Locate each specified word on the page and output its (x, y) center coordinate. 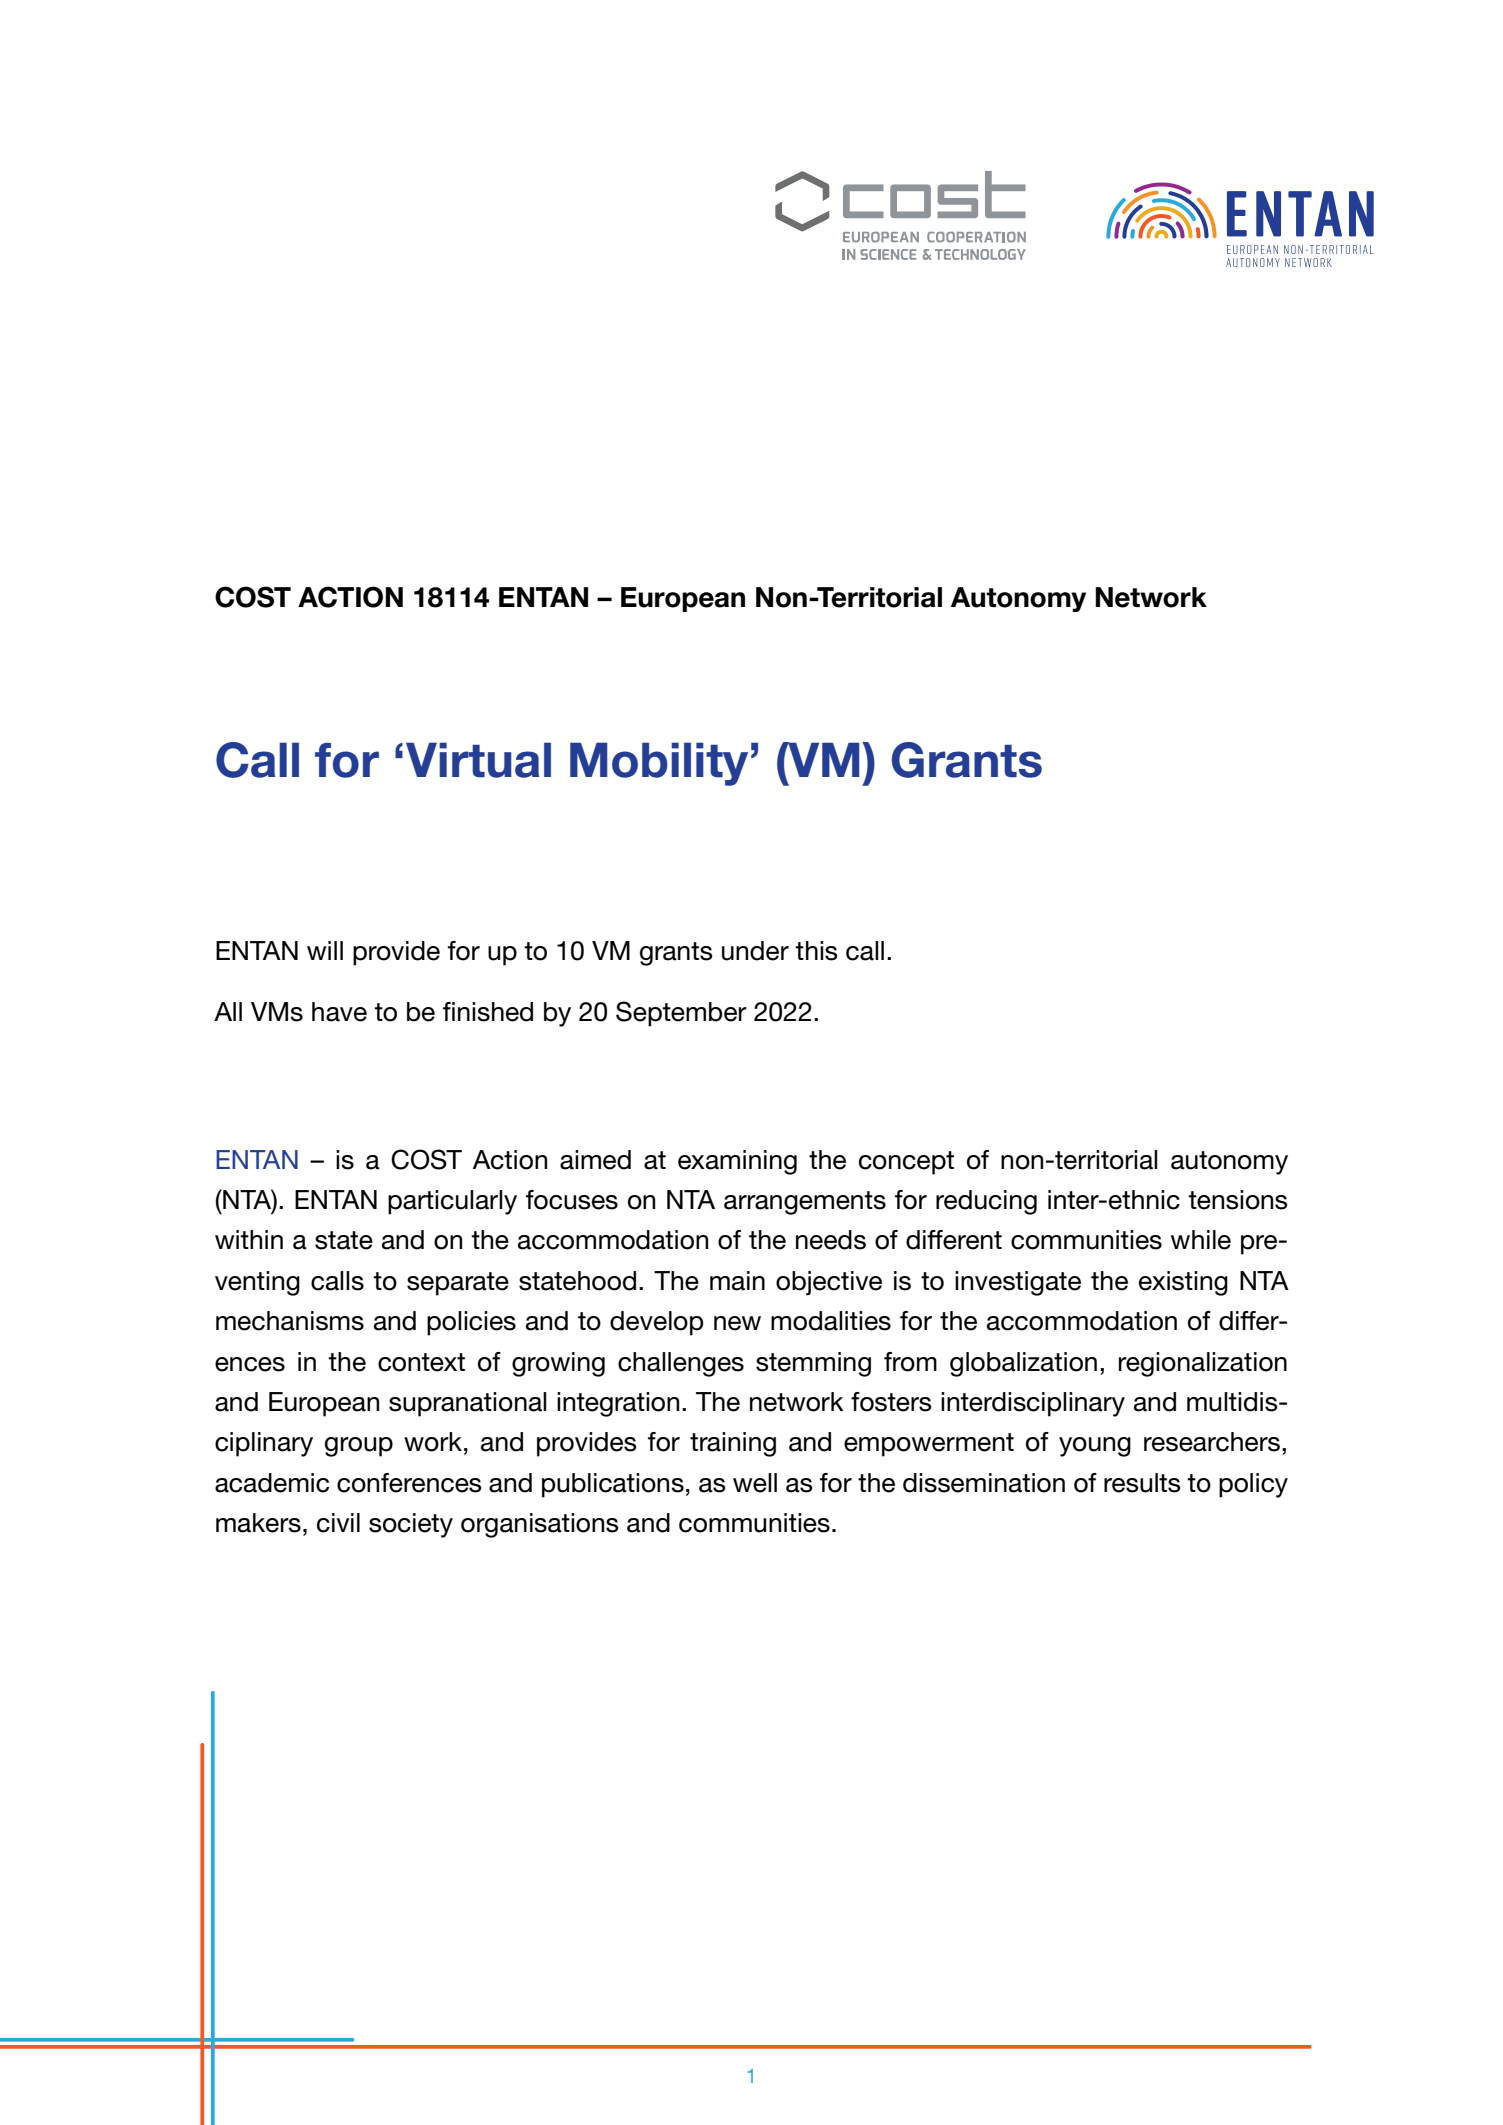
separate (458, 1284)
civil (338, 1523)
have (339, 1012)
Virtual (478, 760)
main (737, 1281)
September (681, 1014)
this (816, 951)
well (755, 1483)
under (755, 951)
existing (1183, 1283)
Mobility (659, 764)
